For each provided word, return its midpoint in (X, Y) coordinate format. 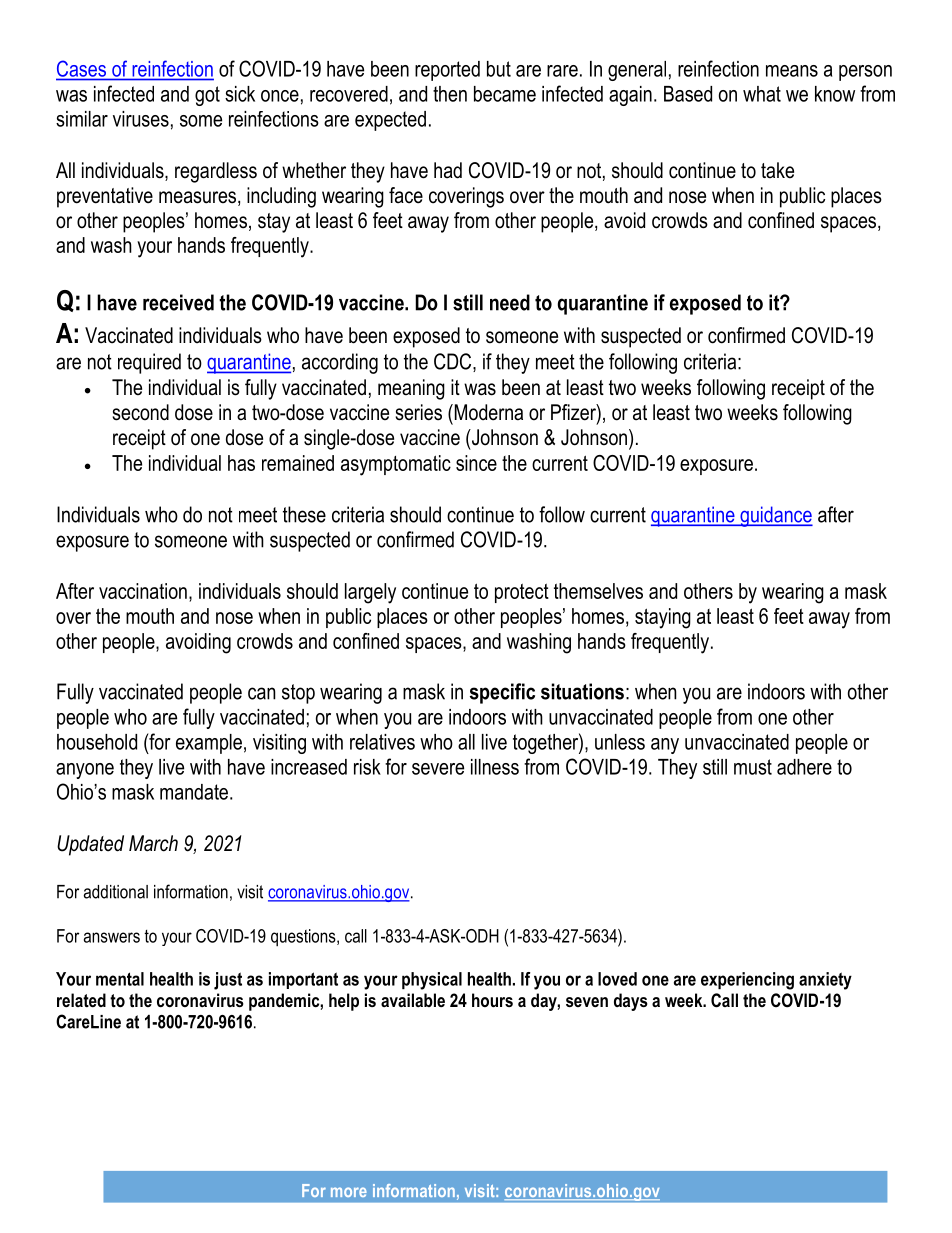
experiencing (747, 981)
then (450, 94)
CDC (454, 362)
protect (522, 593)
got (207, 96)
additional (116, 892)
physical (432, 981)
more (349, 1192)
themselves (598, 591)
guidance (775, 516)
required (149, 363)
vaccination (143, 591)
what (762, 94)
